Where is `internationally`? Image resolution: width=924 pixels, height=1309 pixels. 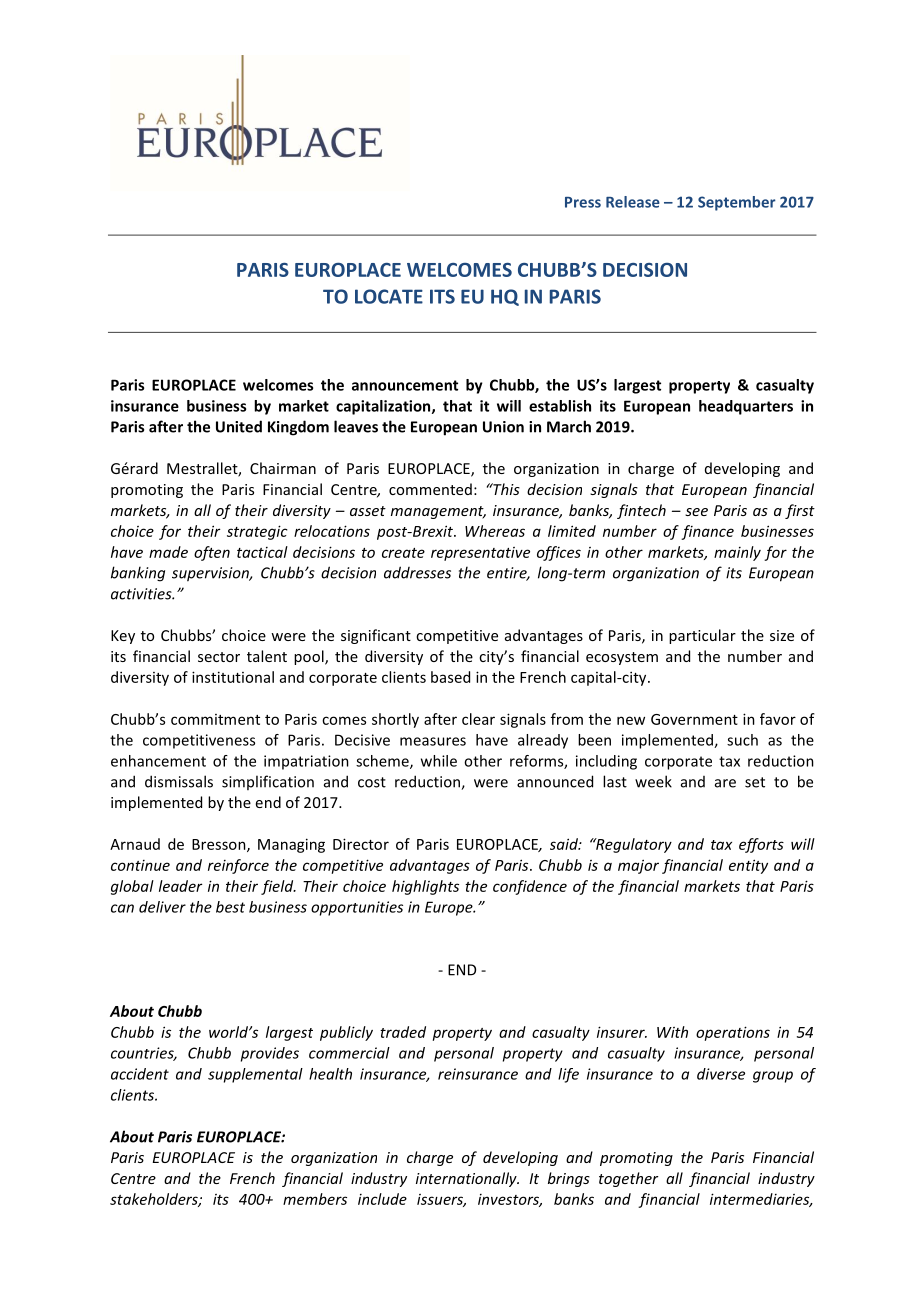 internationally is located at coordinates (467, 1179).
